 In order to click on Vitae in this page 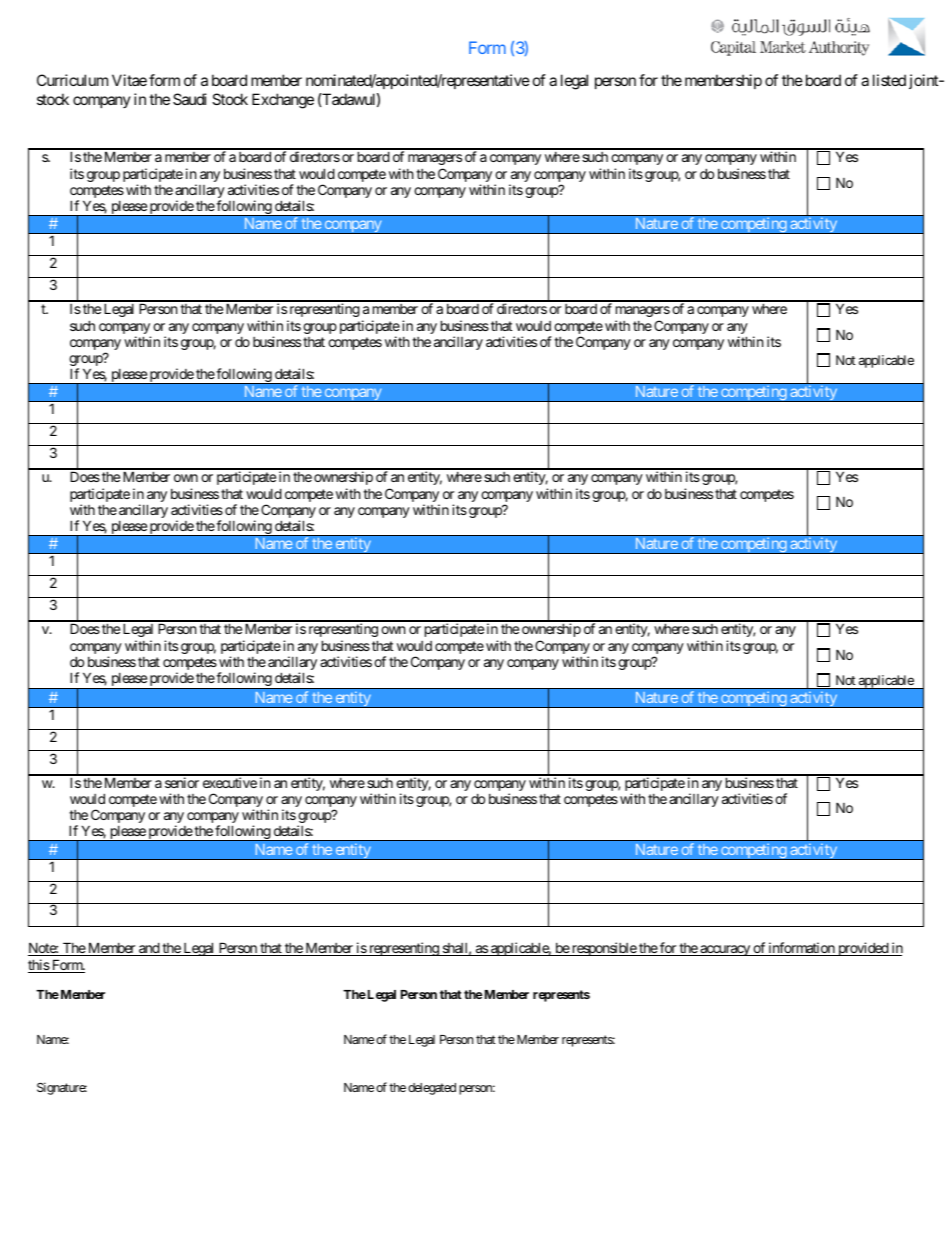, I will do `click(129, 80)`.
